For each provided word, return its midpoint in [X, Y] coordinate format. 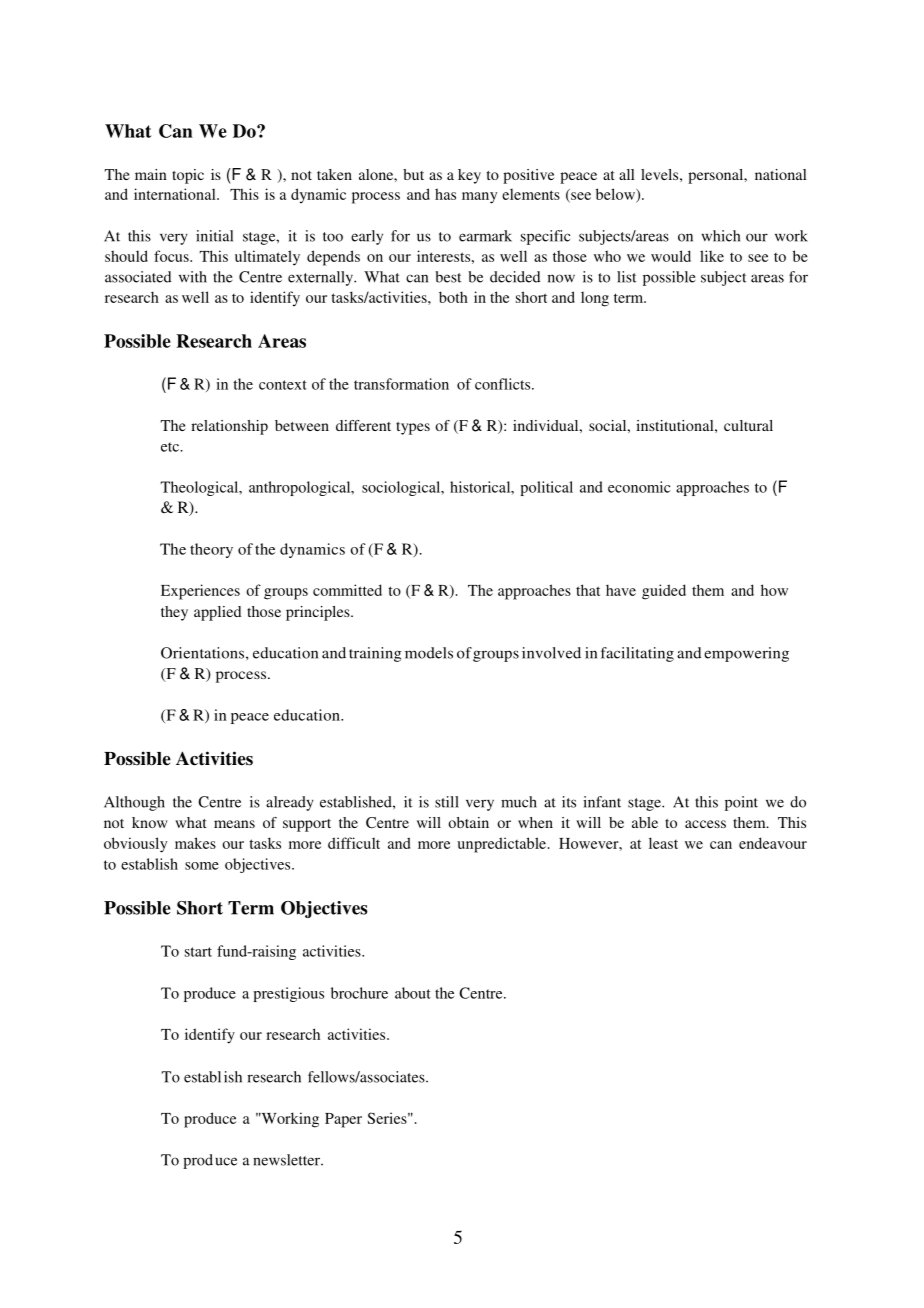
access [705, 824]
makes [195, 843]
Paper [343, 1120]
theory [211, 550]
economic [639, 487]
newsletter [287, 1160]
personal [717, 176]
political [547, 488]
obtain [468, 822]
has [445, 194]
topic [188, 176]
